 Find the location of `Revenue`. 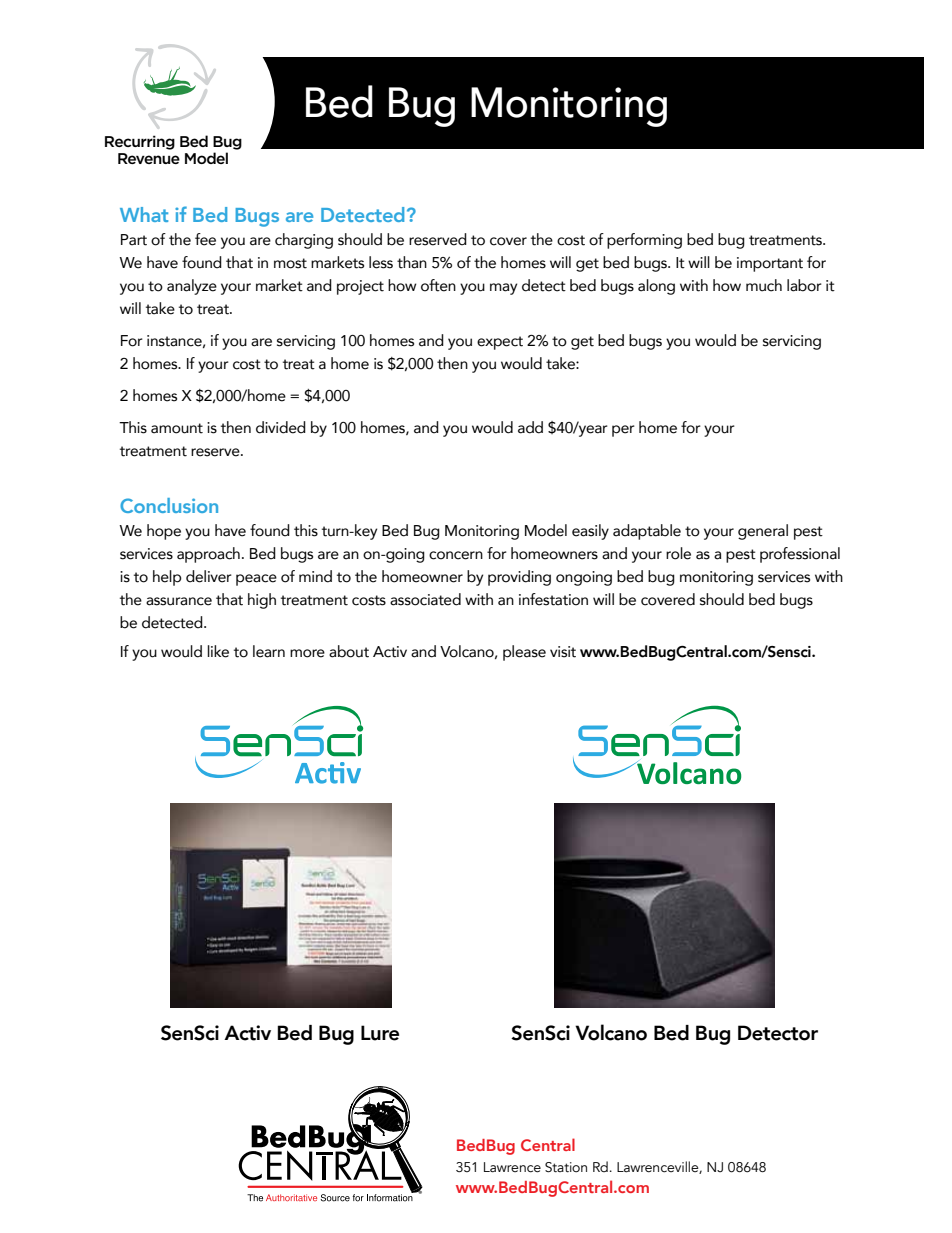

Revenue is located at coordinates (149, 158).
